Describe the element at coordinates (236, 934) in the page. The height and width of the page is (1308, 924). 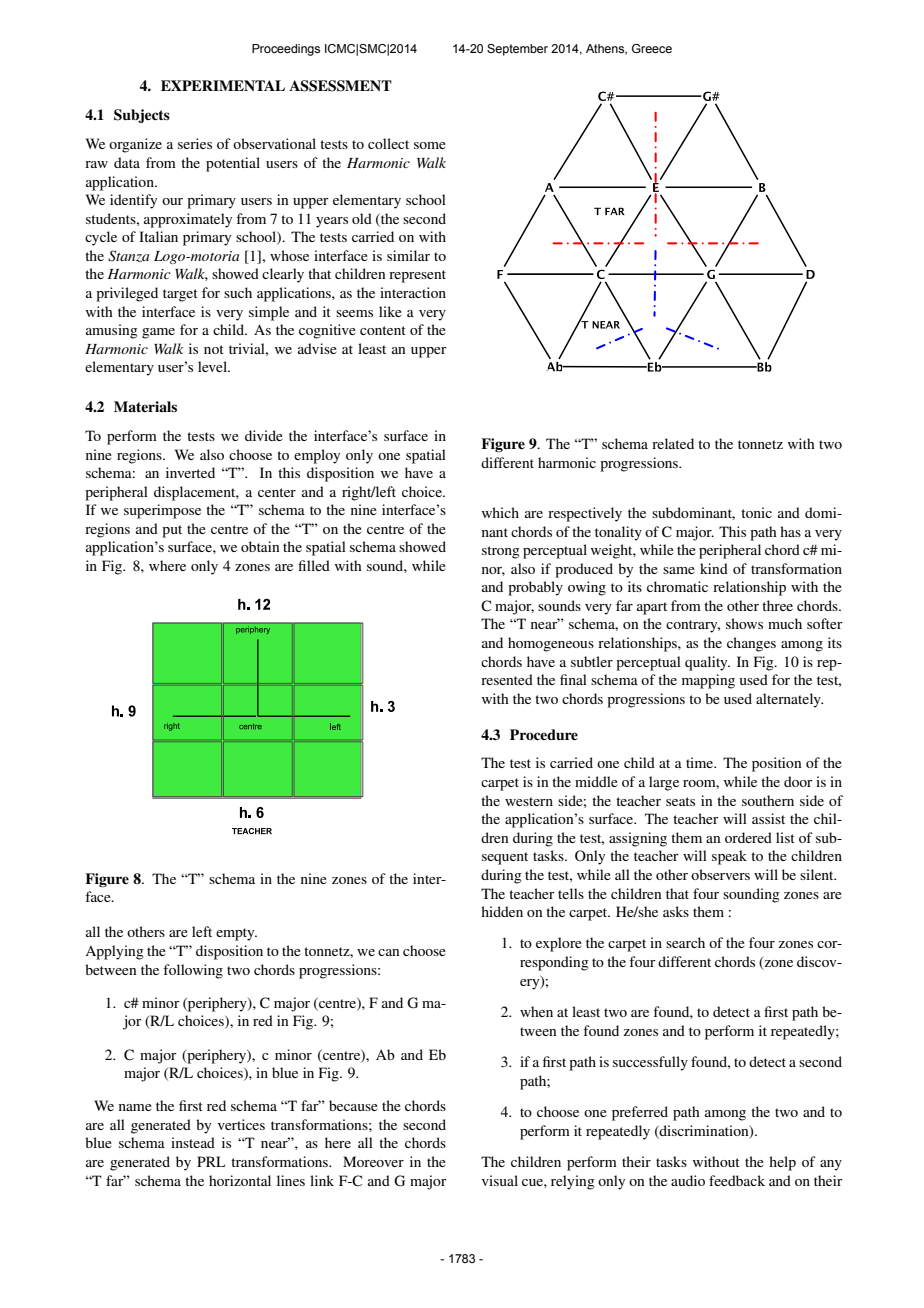
I see `empty` at that location.
